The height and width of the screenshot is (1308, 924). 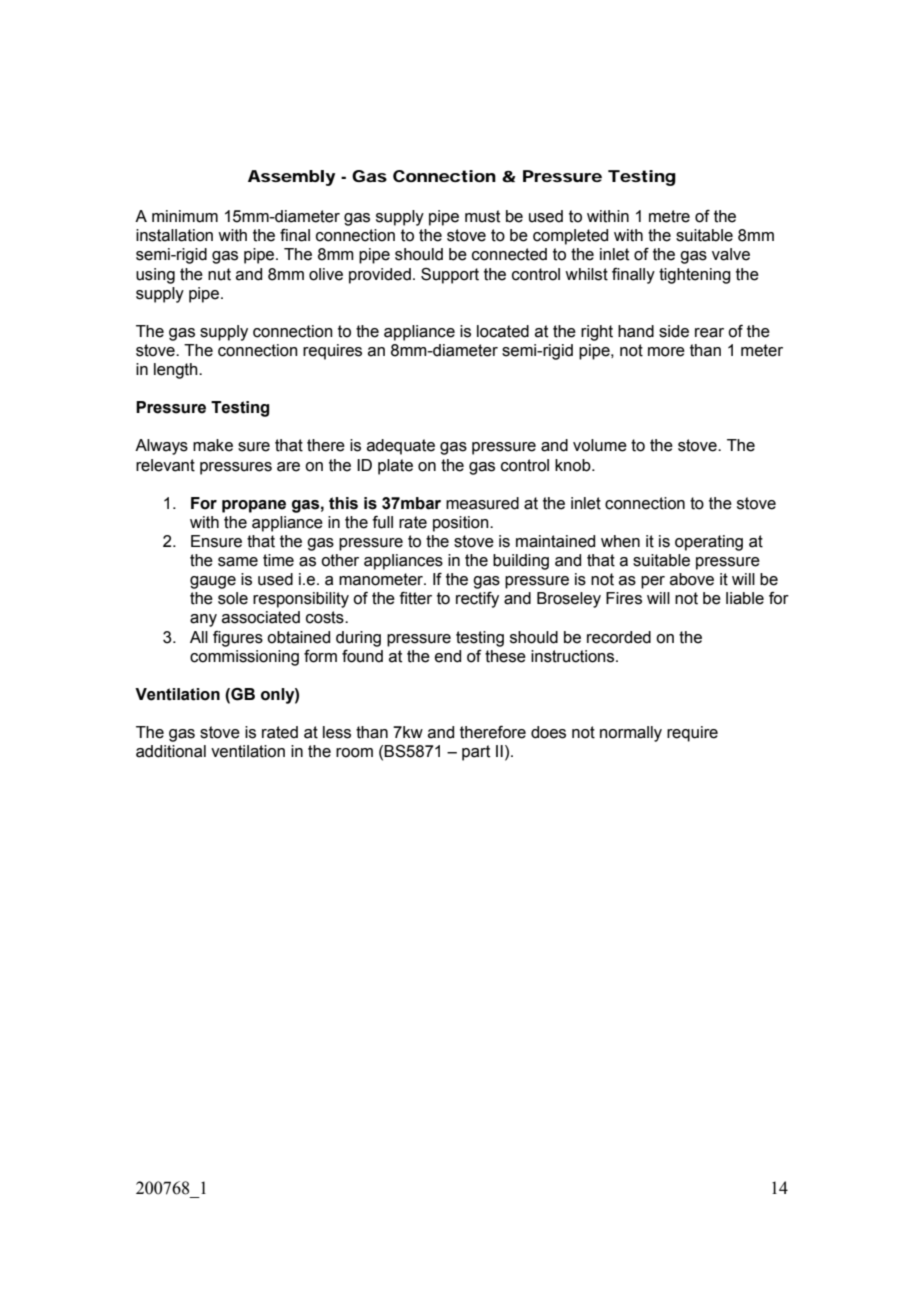 I want to click on additional, so click(x=171, y=751).
